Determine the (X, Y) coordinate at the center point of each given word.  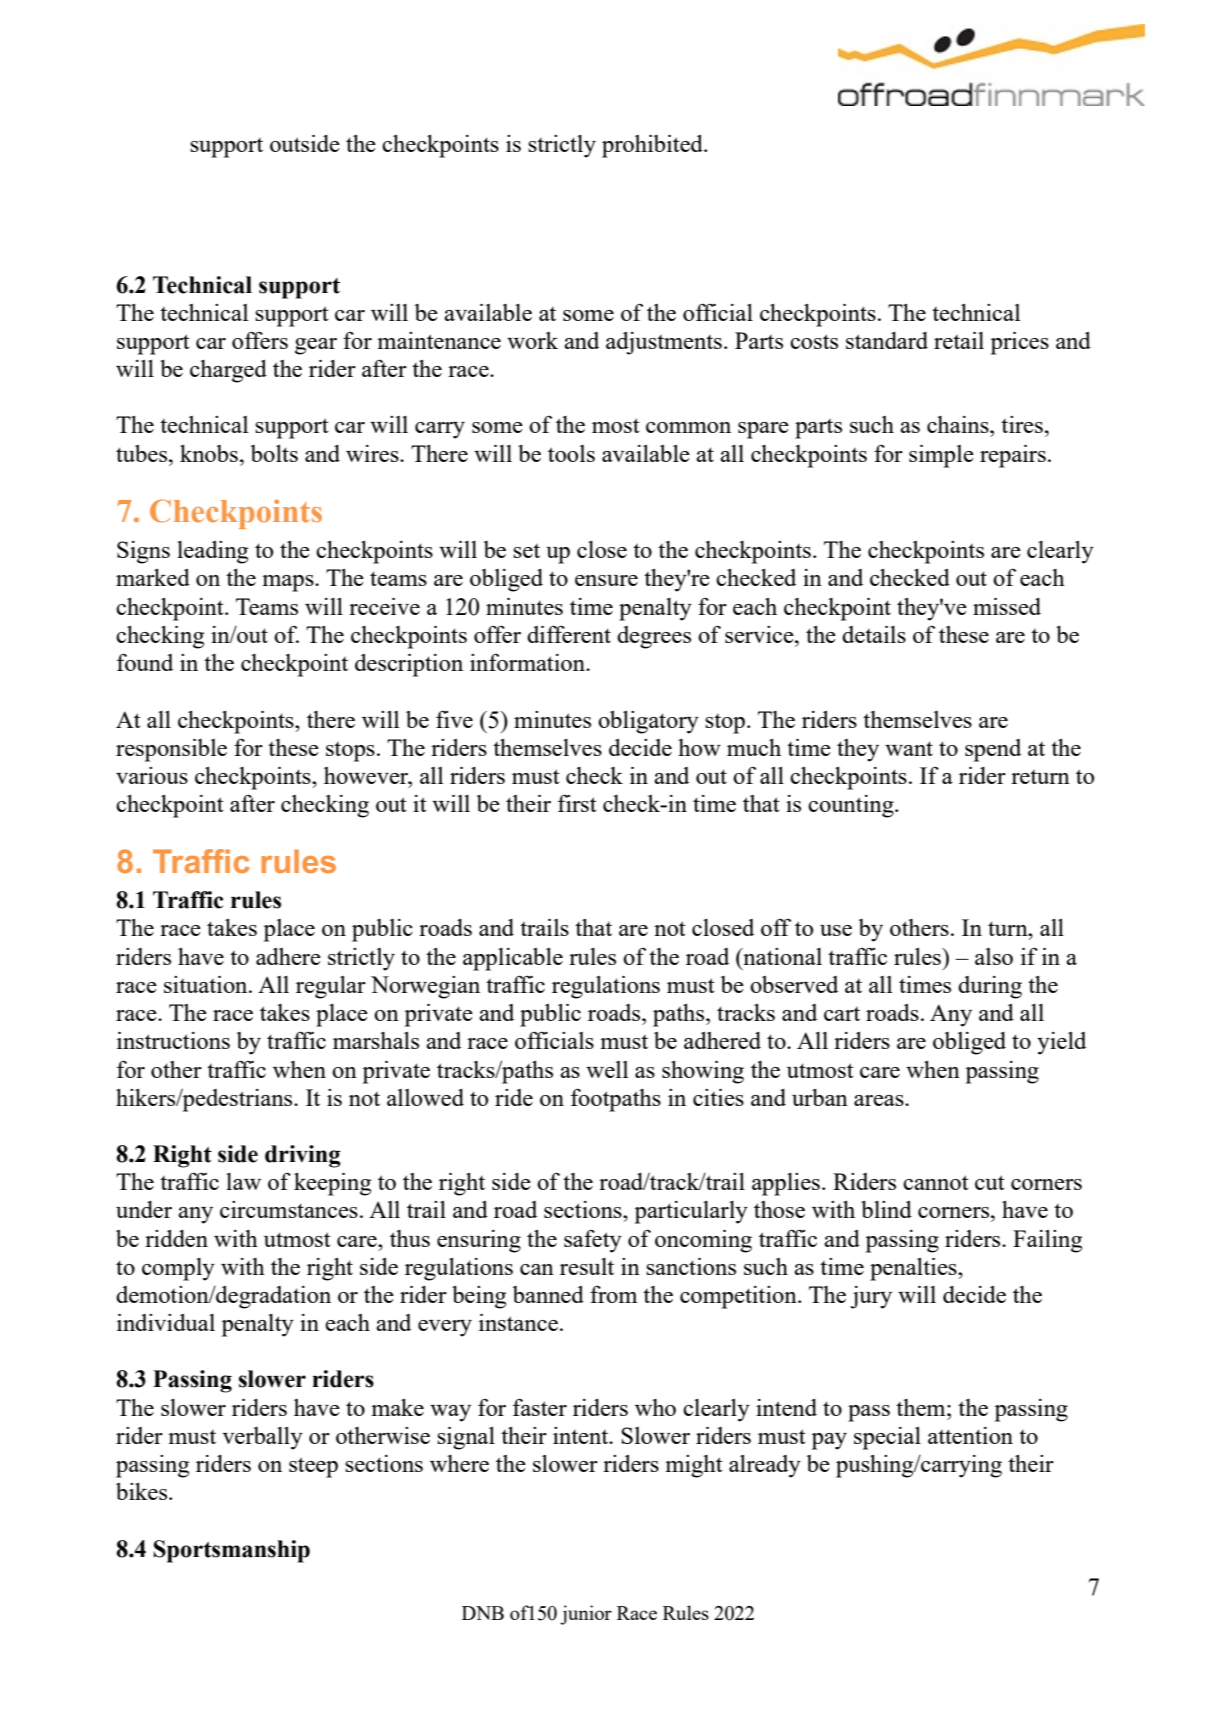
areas (880, 1100)
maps (289, 583)
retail (959, 340)
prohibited (653, 146)
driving (303, 1156)
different (569, 634)
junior (586, 1615)
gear (316, 346)
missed (1007, 606)
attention (970, 1435)
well (607, 1069)
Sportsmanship (231, 1551)
